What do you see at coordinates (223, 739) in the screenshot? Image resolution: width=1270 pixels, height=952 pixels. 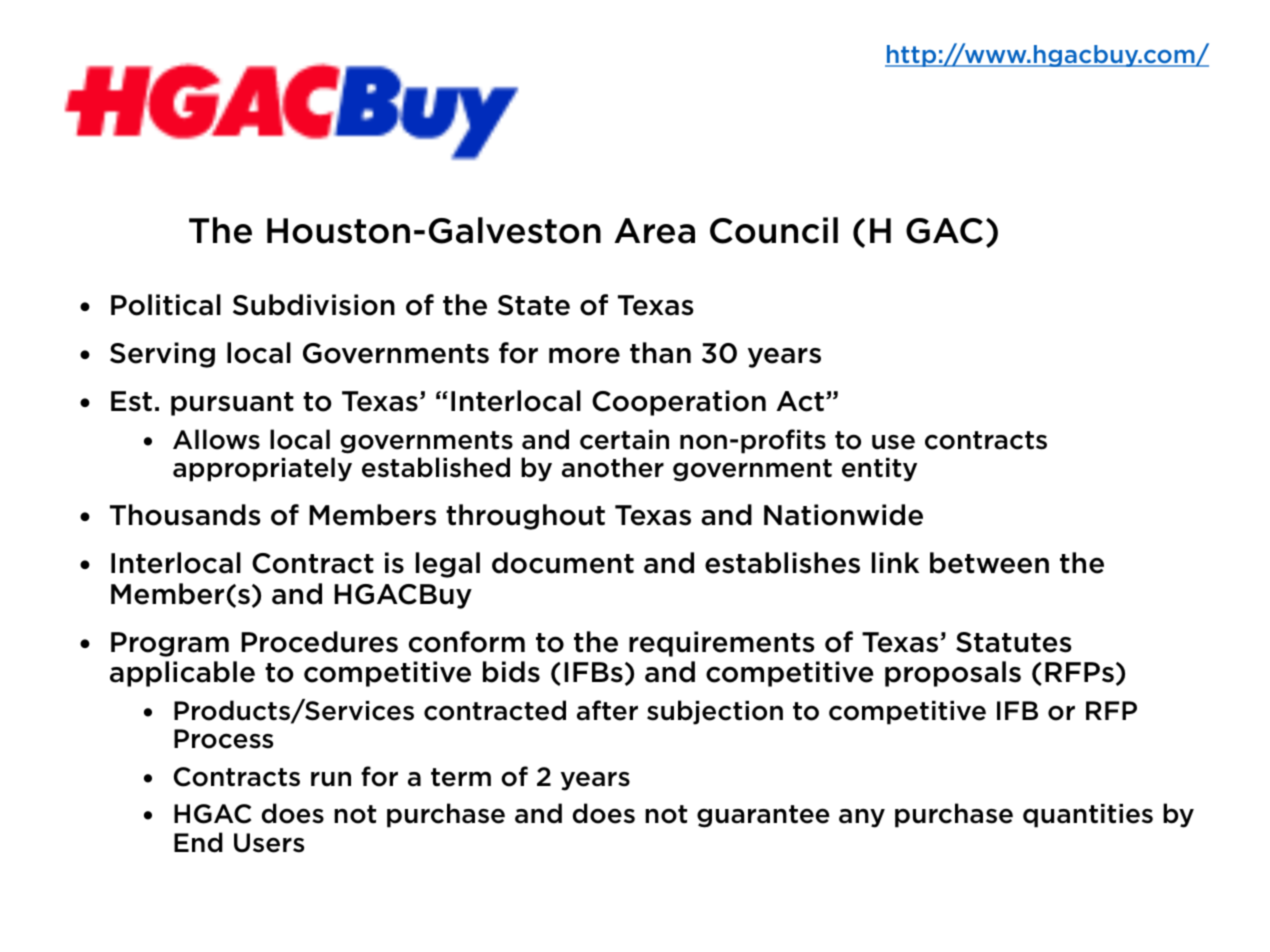 I see `Process` at bounding box center [223, 739].
